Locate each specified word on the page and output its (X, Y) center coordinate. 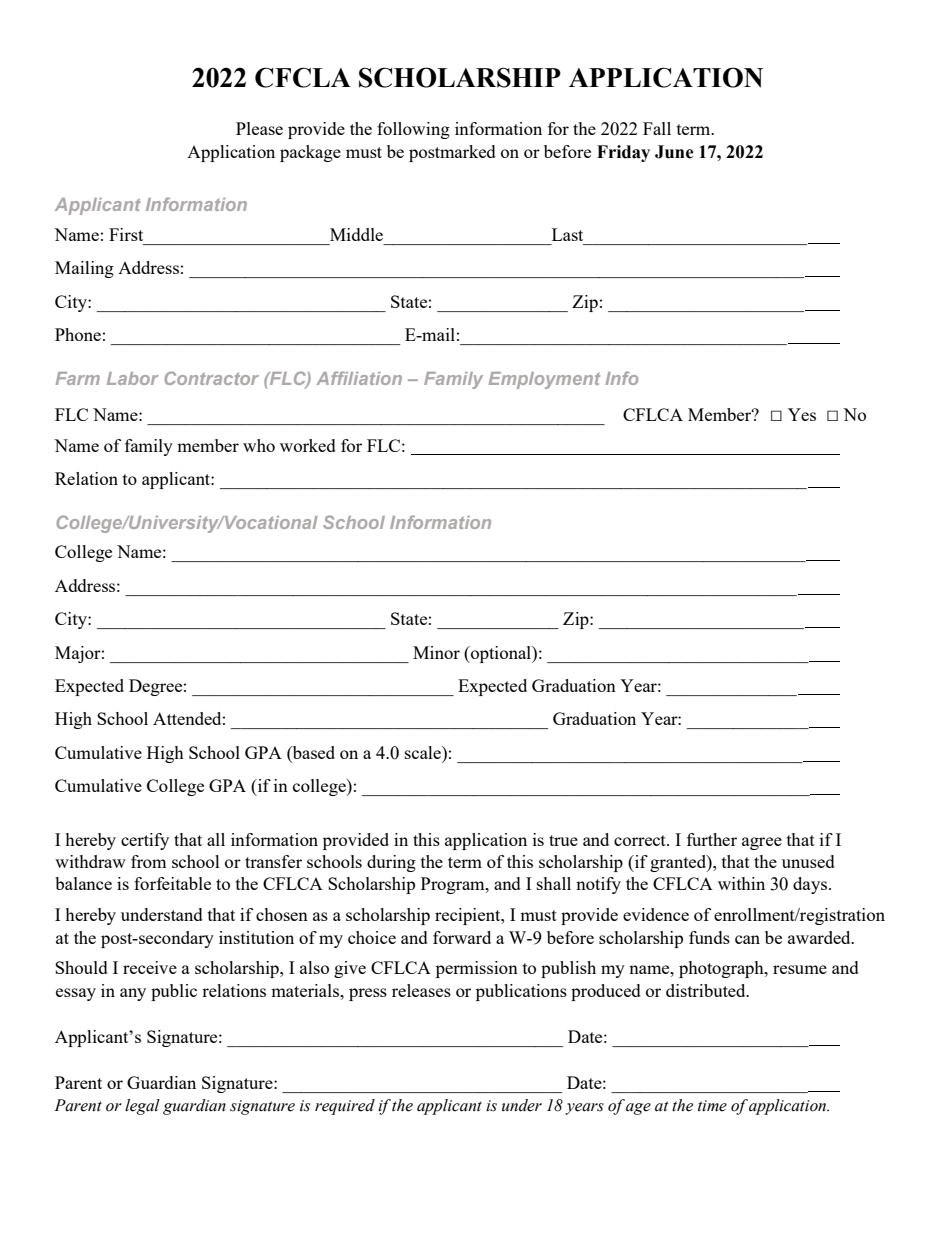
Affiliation (359, 378)
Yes (802, 414)
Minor (436, 652)
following (413, 130)
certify (145, 841)
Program (454, 885)
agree (762, 843)
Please (259, 128)
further (712, 839)
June (674, 152)
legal (142, 1107)
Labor (133, 378)
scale (424, 752)
